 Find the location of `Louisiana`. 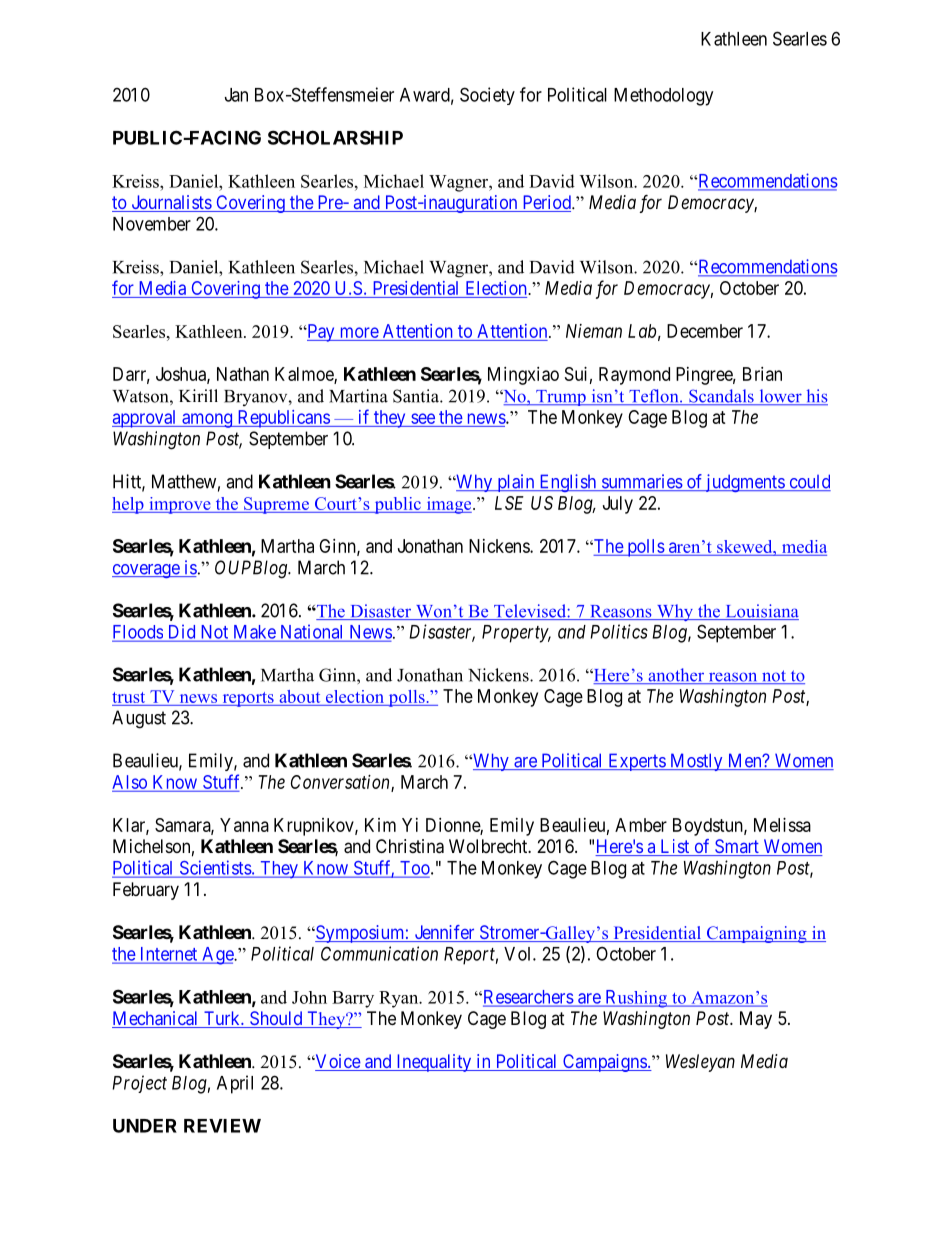

Louisiana is located at coordinates (761, 612).
